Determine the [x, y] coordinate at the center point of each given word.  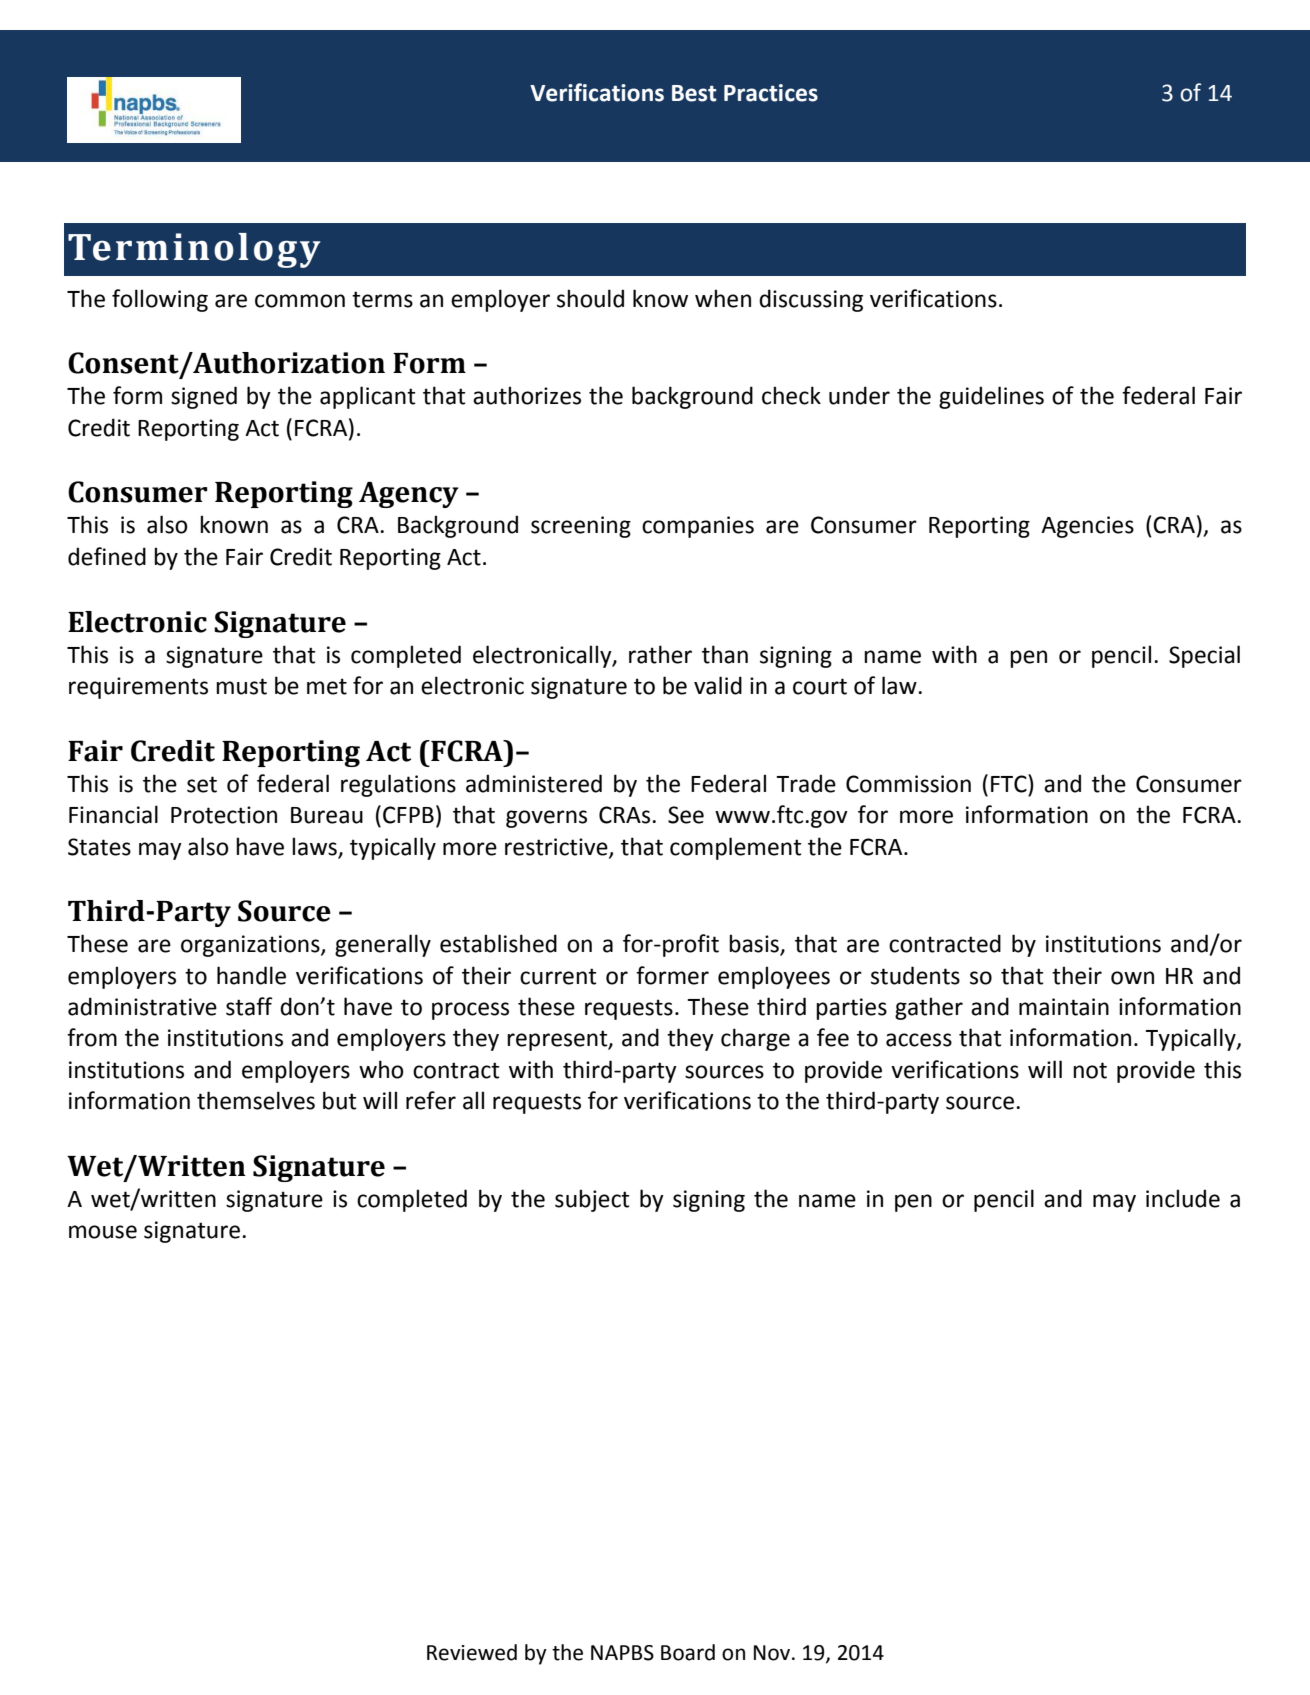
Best [694, 93]
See [686, 815]
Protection [224, 815]
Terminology [194, 250]
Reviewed [472, 1652]
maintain [1064, 1007]
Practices [771, 93]
